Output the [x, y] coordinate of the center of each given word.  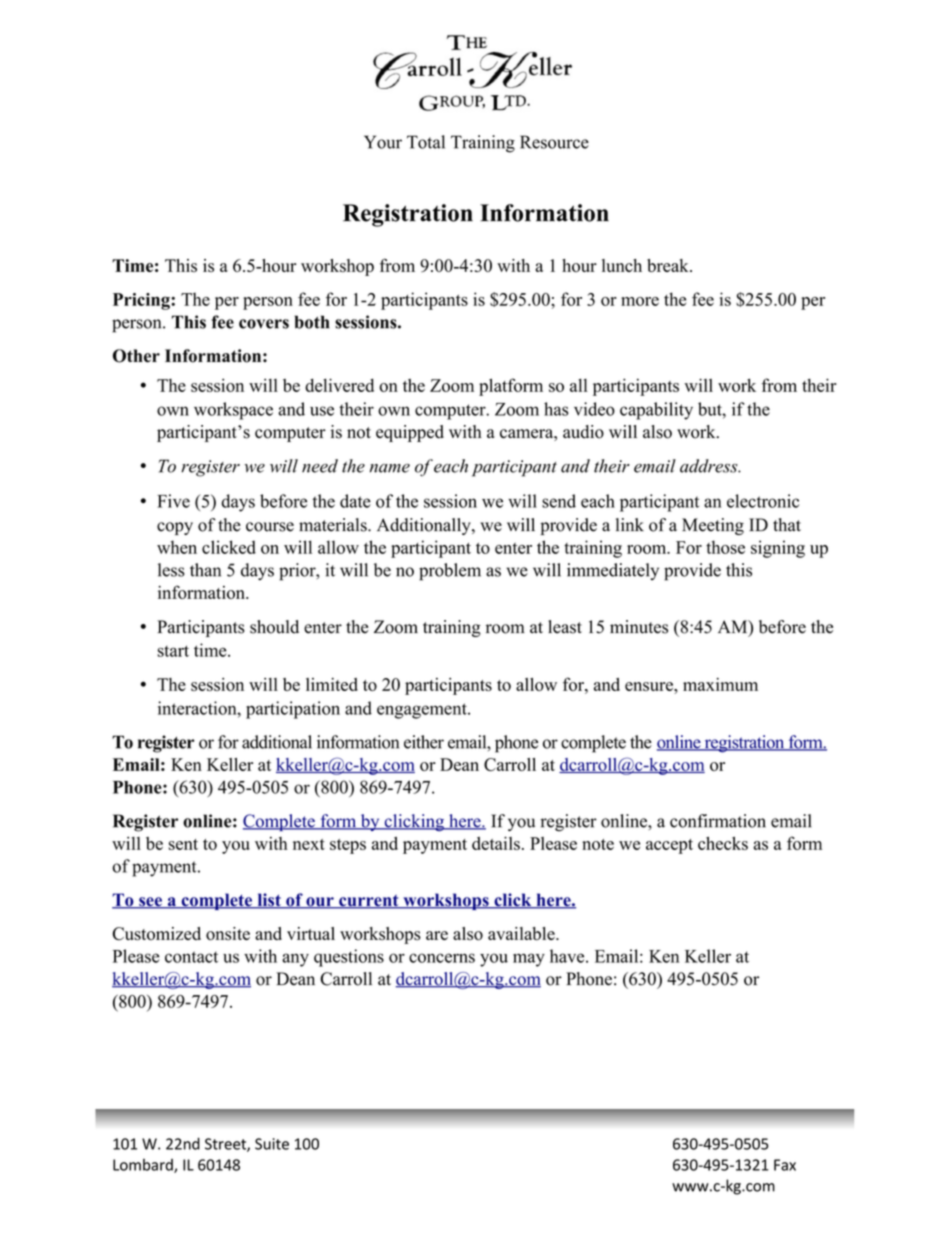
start [173, 651]
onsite [228, 934]
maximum [720, 684]
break [669, 265]
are [437, 935]
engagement [423, 711]
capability [656, 411]
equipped [410, 433]
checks [723, 843]
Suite [272, 1144]
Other [136, 356]
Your [383, 142]
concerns [442, 958]
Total [426, 142]
